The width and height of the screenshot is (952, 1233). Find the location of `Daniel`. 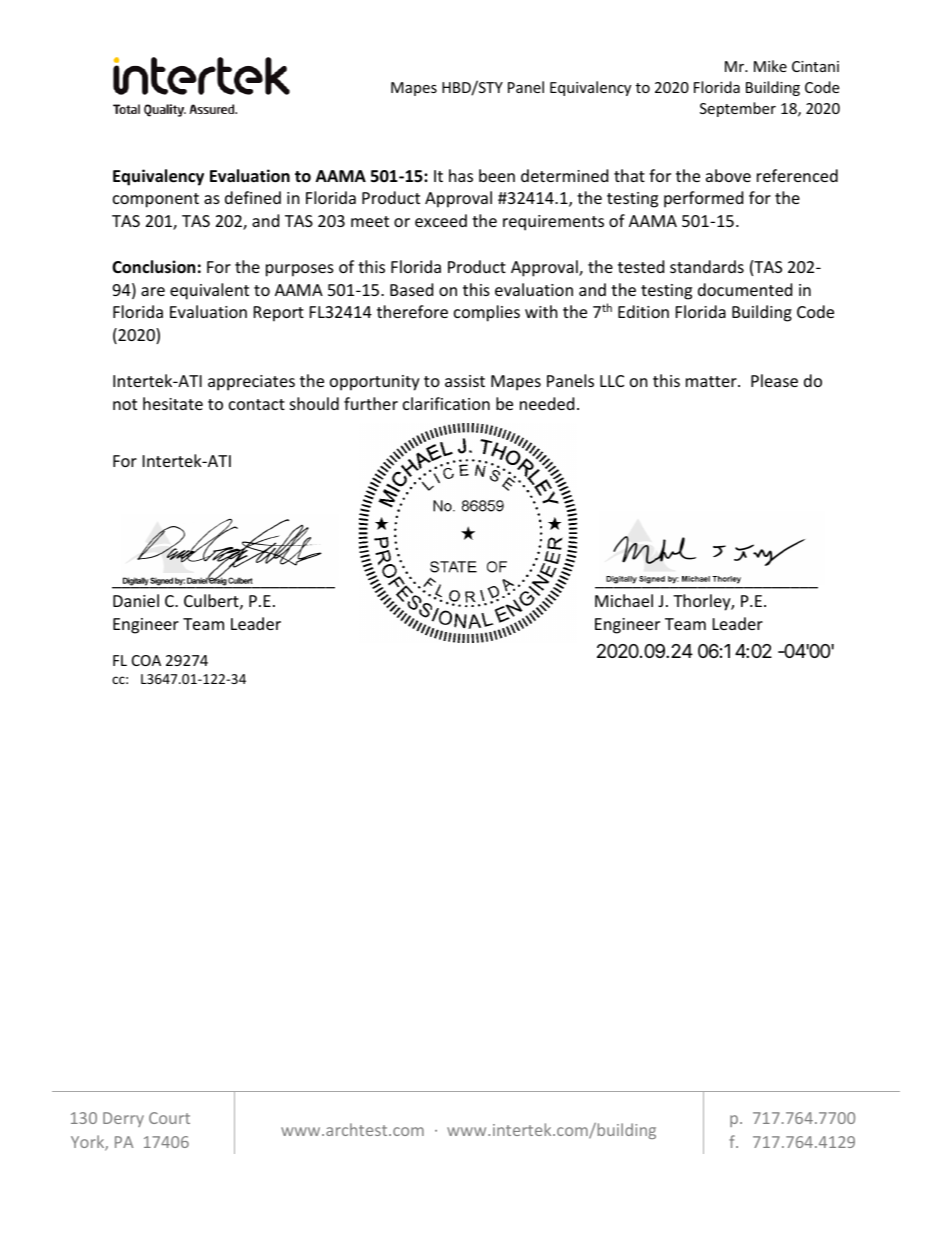

Daniel is located at coordinates (136, 600).
